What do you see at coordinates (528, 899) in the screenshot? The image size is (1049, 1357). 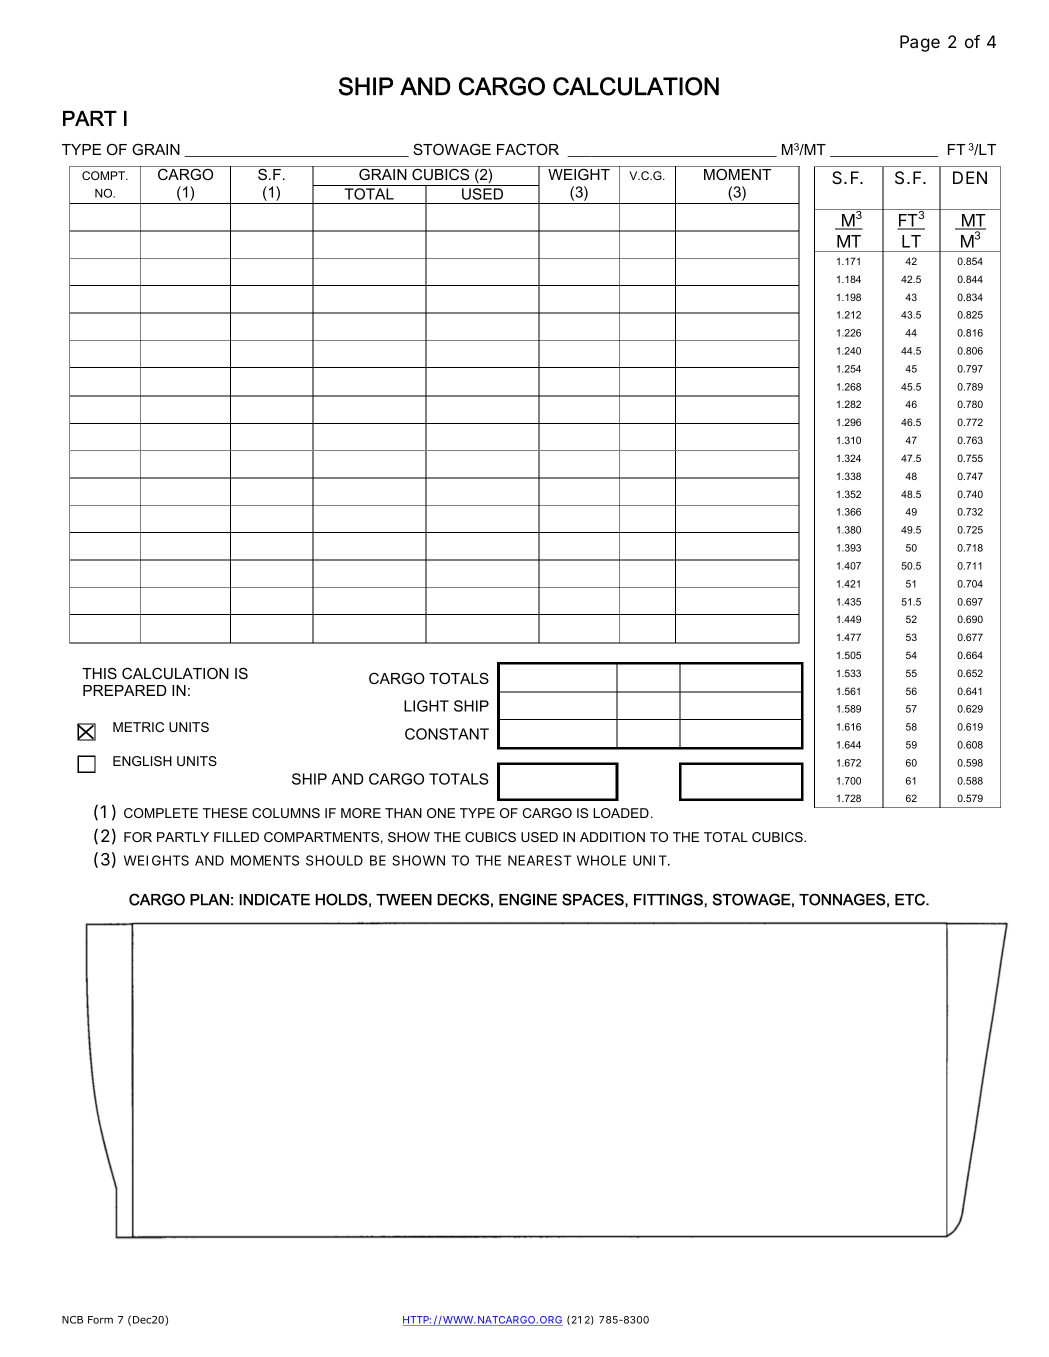 I see `ENGINE` at bounding box center [528, 899].
